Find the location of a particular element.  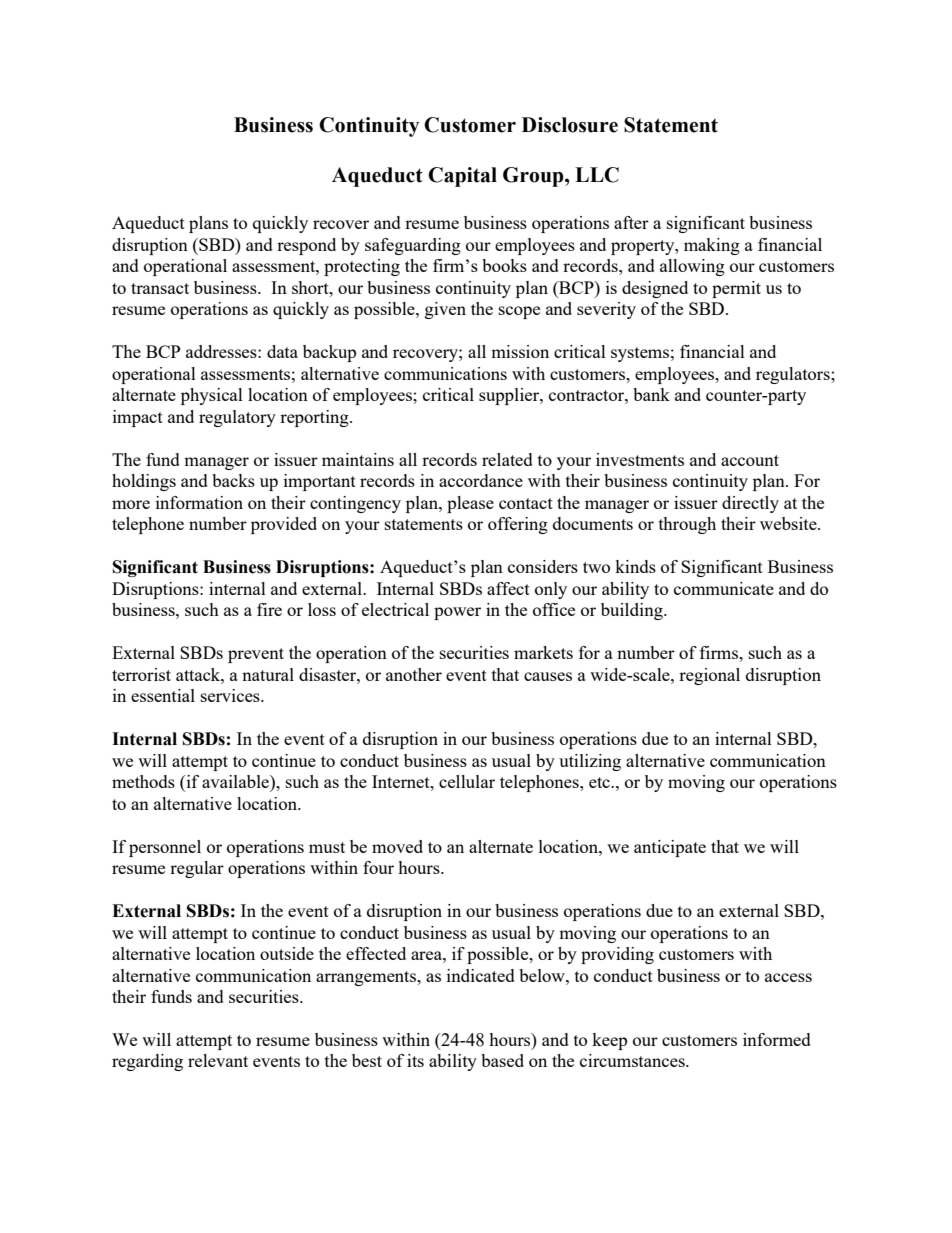

account is located at coordinates (750, 460).
